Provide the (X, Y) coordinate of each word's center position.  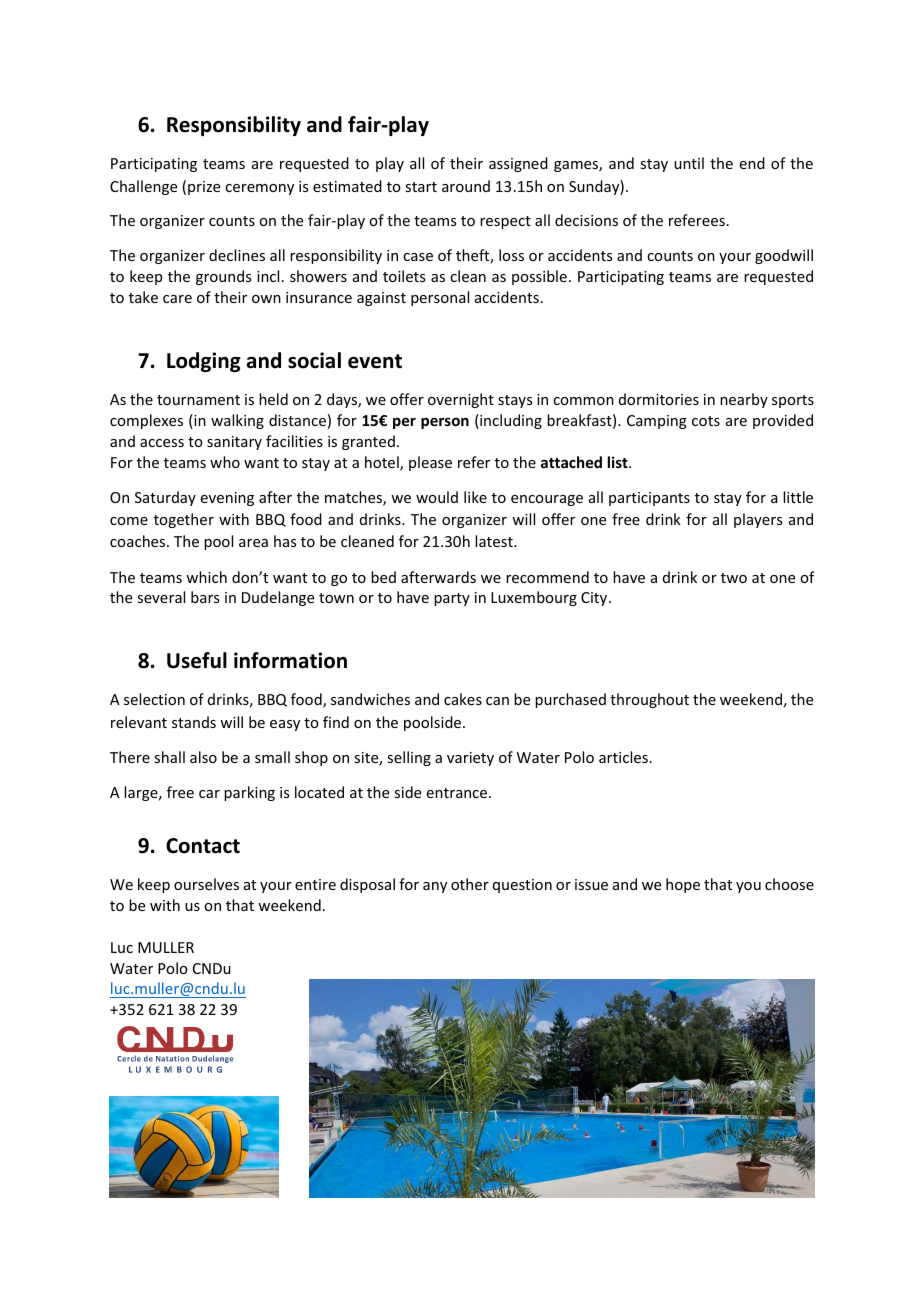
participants (649, 499)
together (184, 520)
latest (495, 541)
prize (204, 188)
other (470, 884)
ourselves (206, 884)
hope (683, 885)
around (466, 186)
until (689, 163)
